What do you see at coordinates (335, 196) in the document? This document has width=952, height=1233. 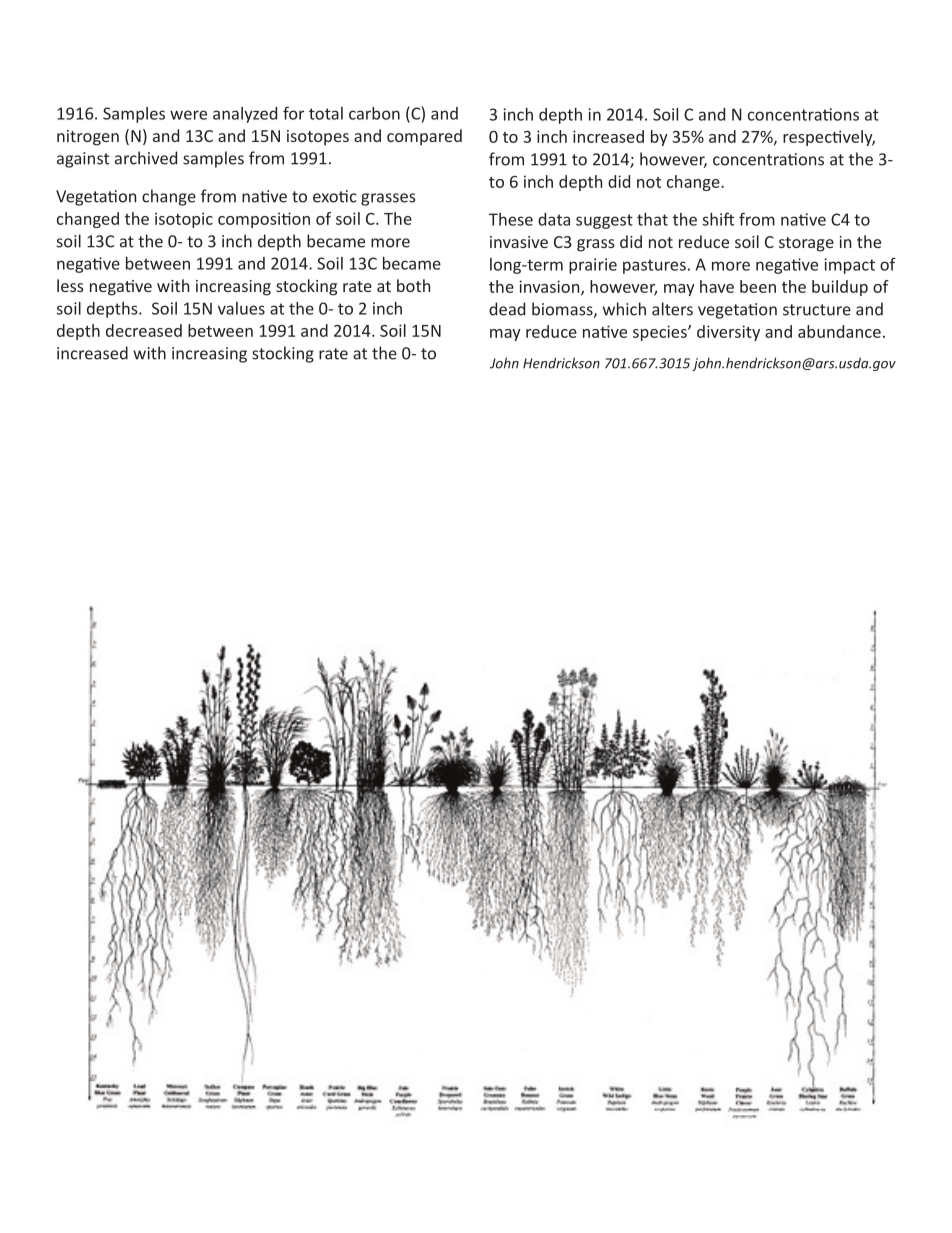 I see `exotic` at bounding box center [335, 196].
